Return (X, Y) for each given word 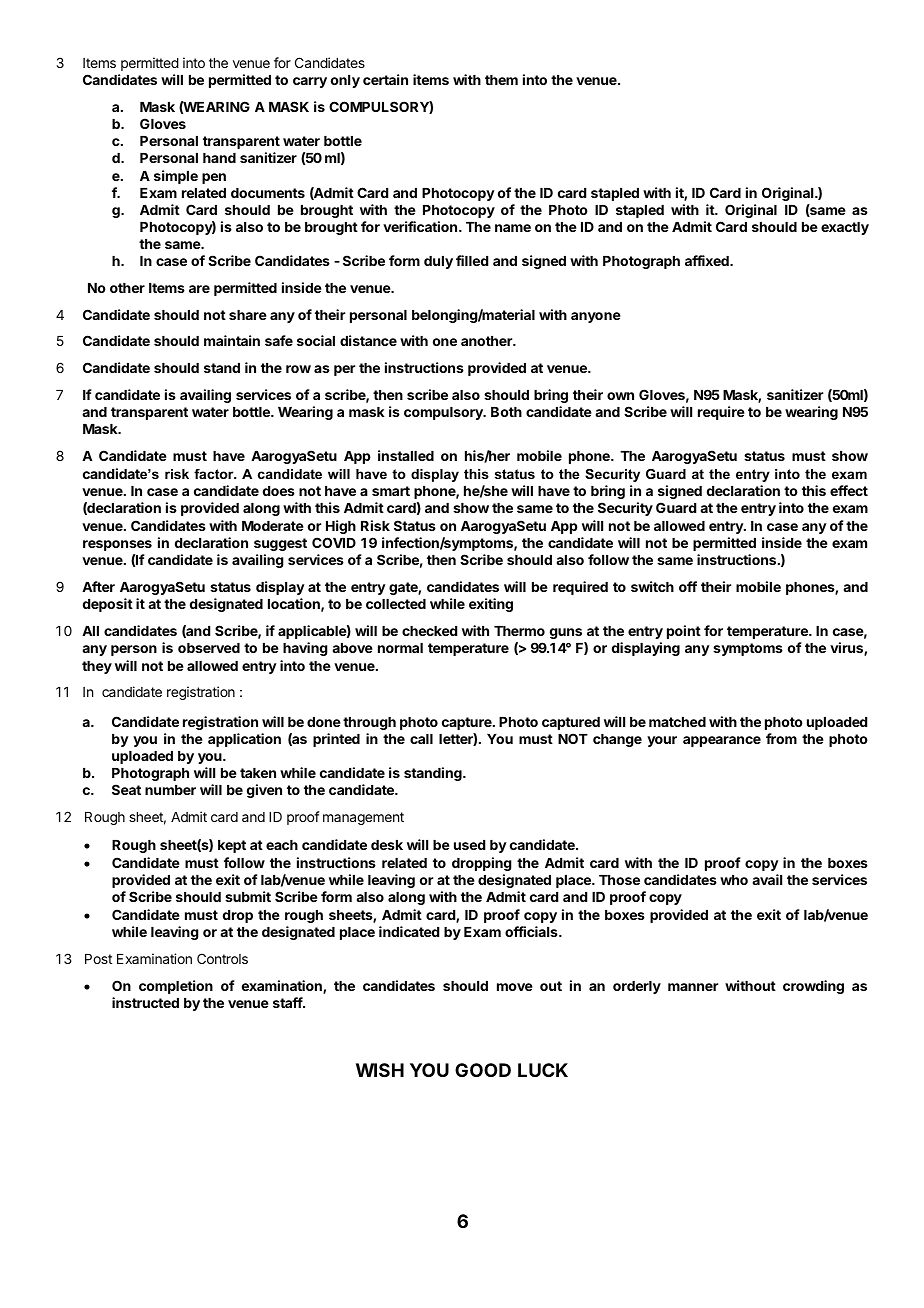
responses (117, 545)
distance (368, 340)
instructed (145, 1002)
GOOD (483, 1070)
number (170, 790)
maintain (232, 340)
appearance (722, 741)
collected (396, 604)
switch (652, 586)
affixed (708, 260)
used (469, 845)
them (501, 80)
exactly (845, 228)
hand (219, 158)
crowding (813, 987)
